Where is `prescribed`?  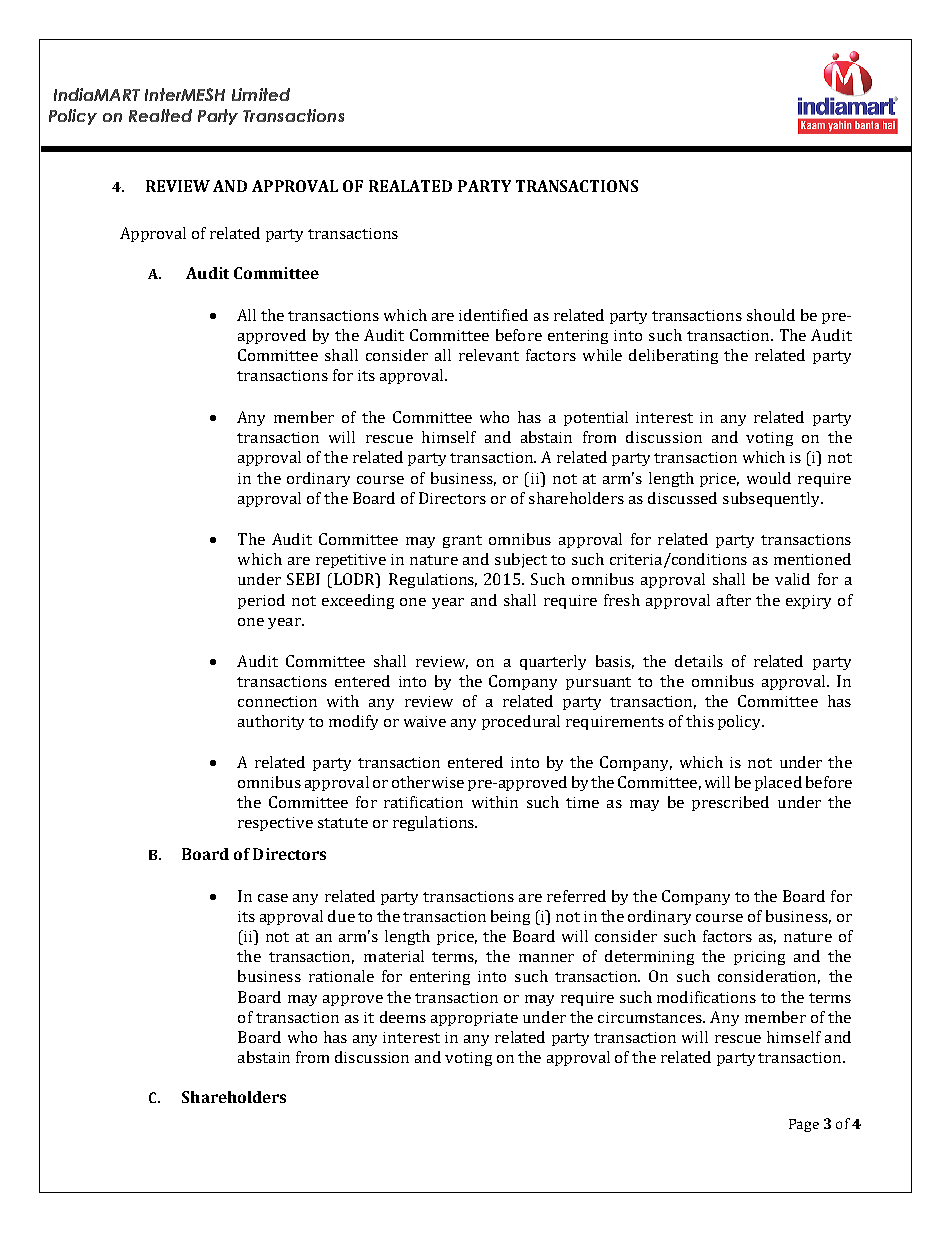
prescribed is located at coordinates (730, 803).
